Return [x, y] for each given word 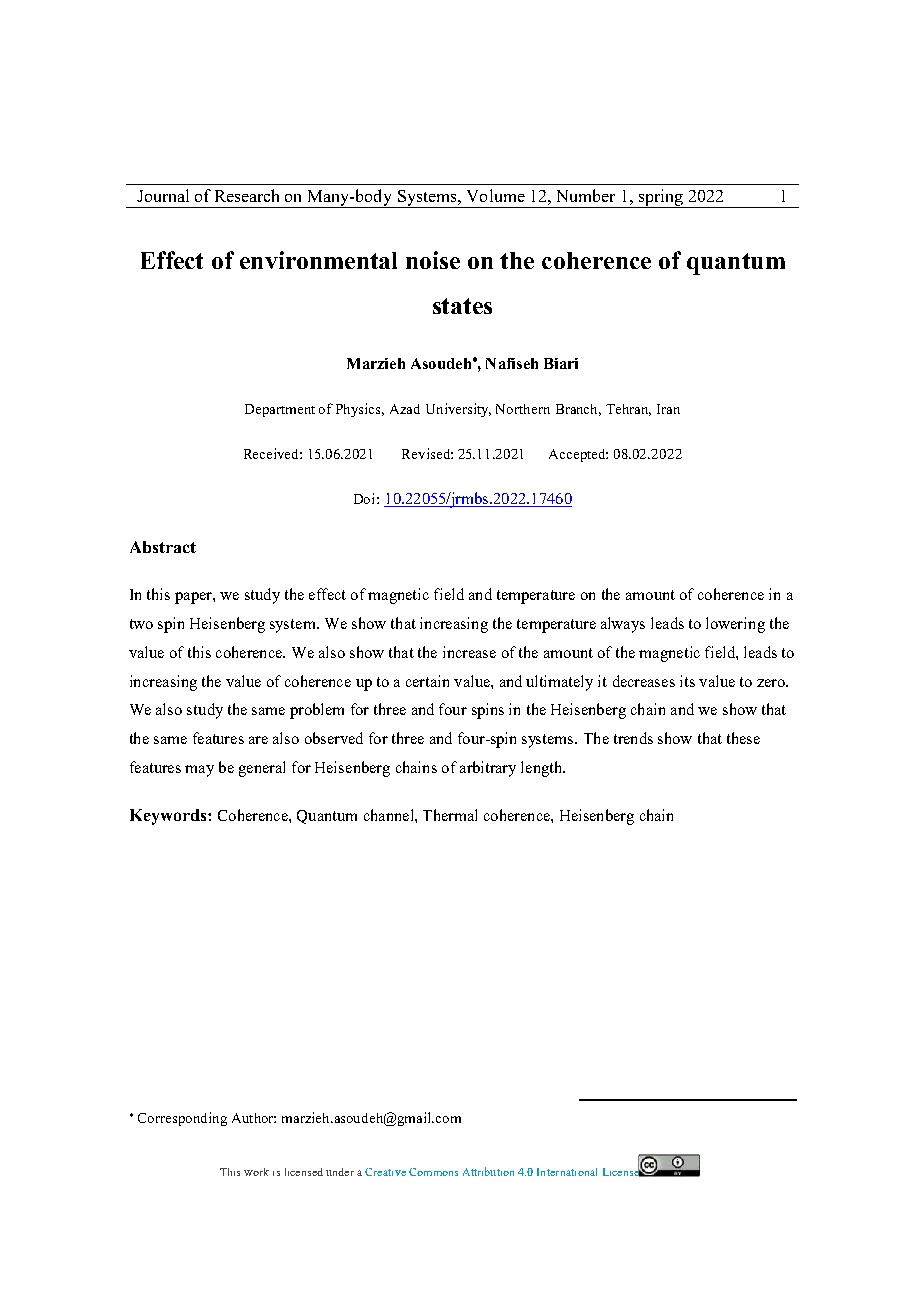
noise [433, 260]
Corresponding [182, 1119]
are [258, 740]
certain [427, 681]
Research [247, 195]
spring [661, 198]
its [687, 681]
